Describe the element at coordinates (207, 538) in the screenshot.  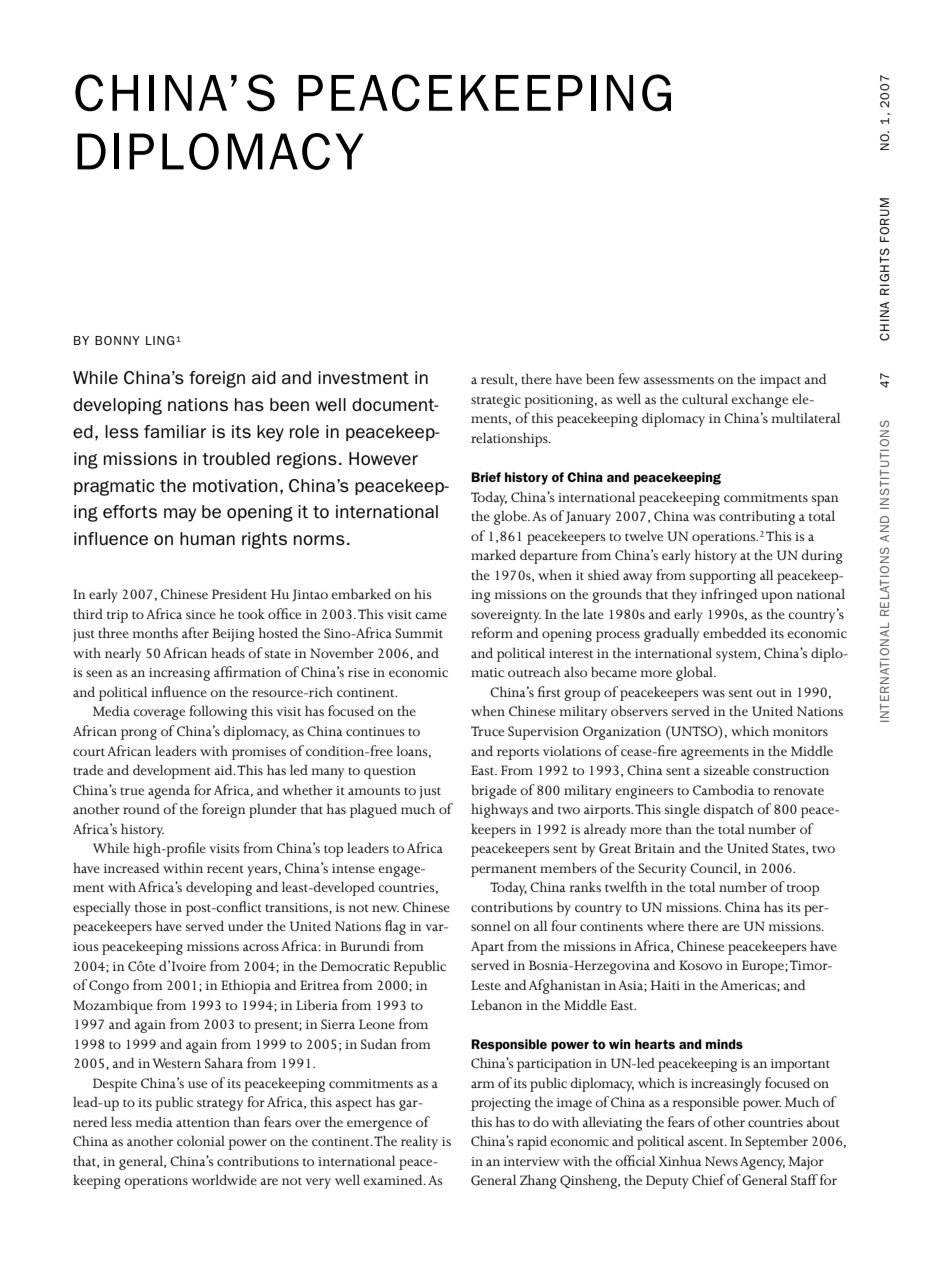
I see `human` at that location.
